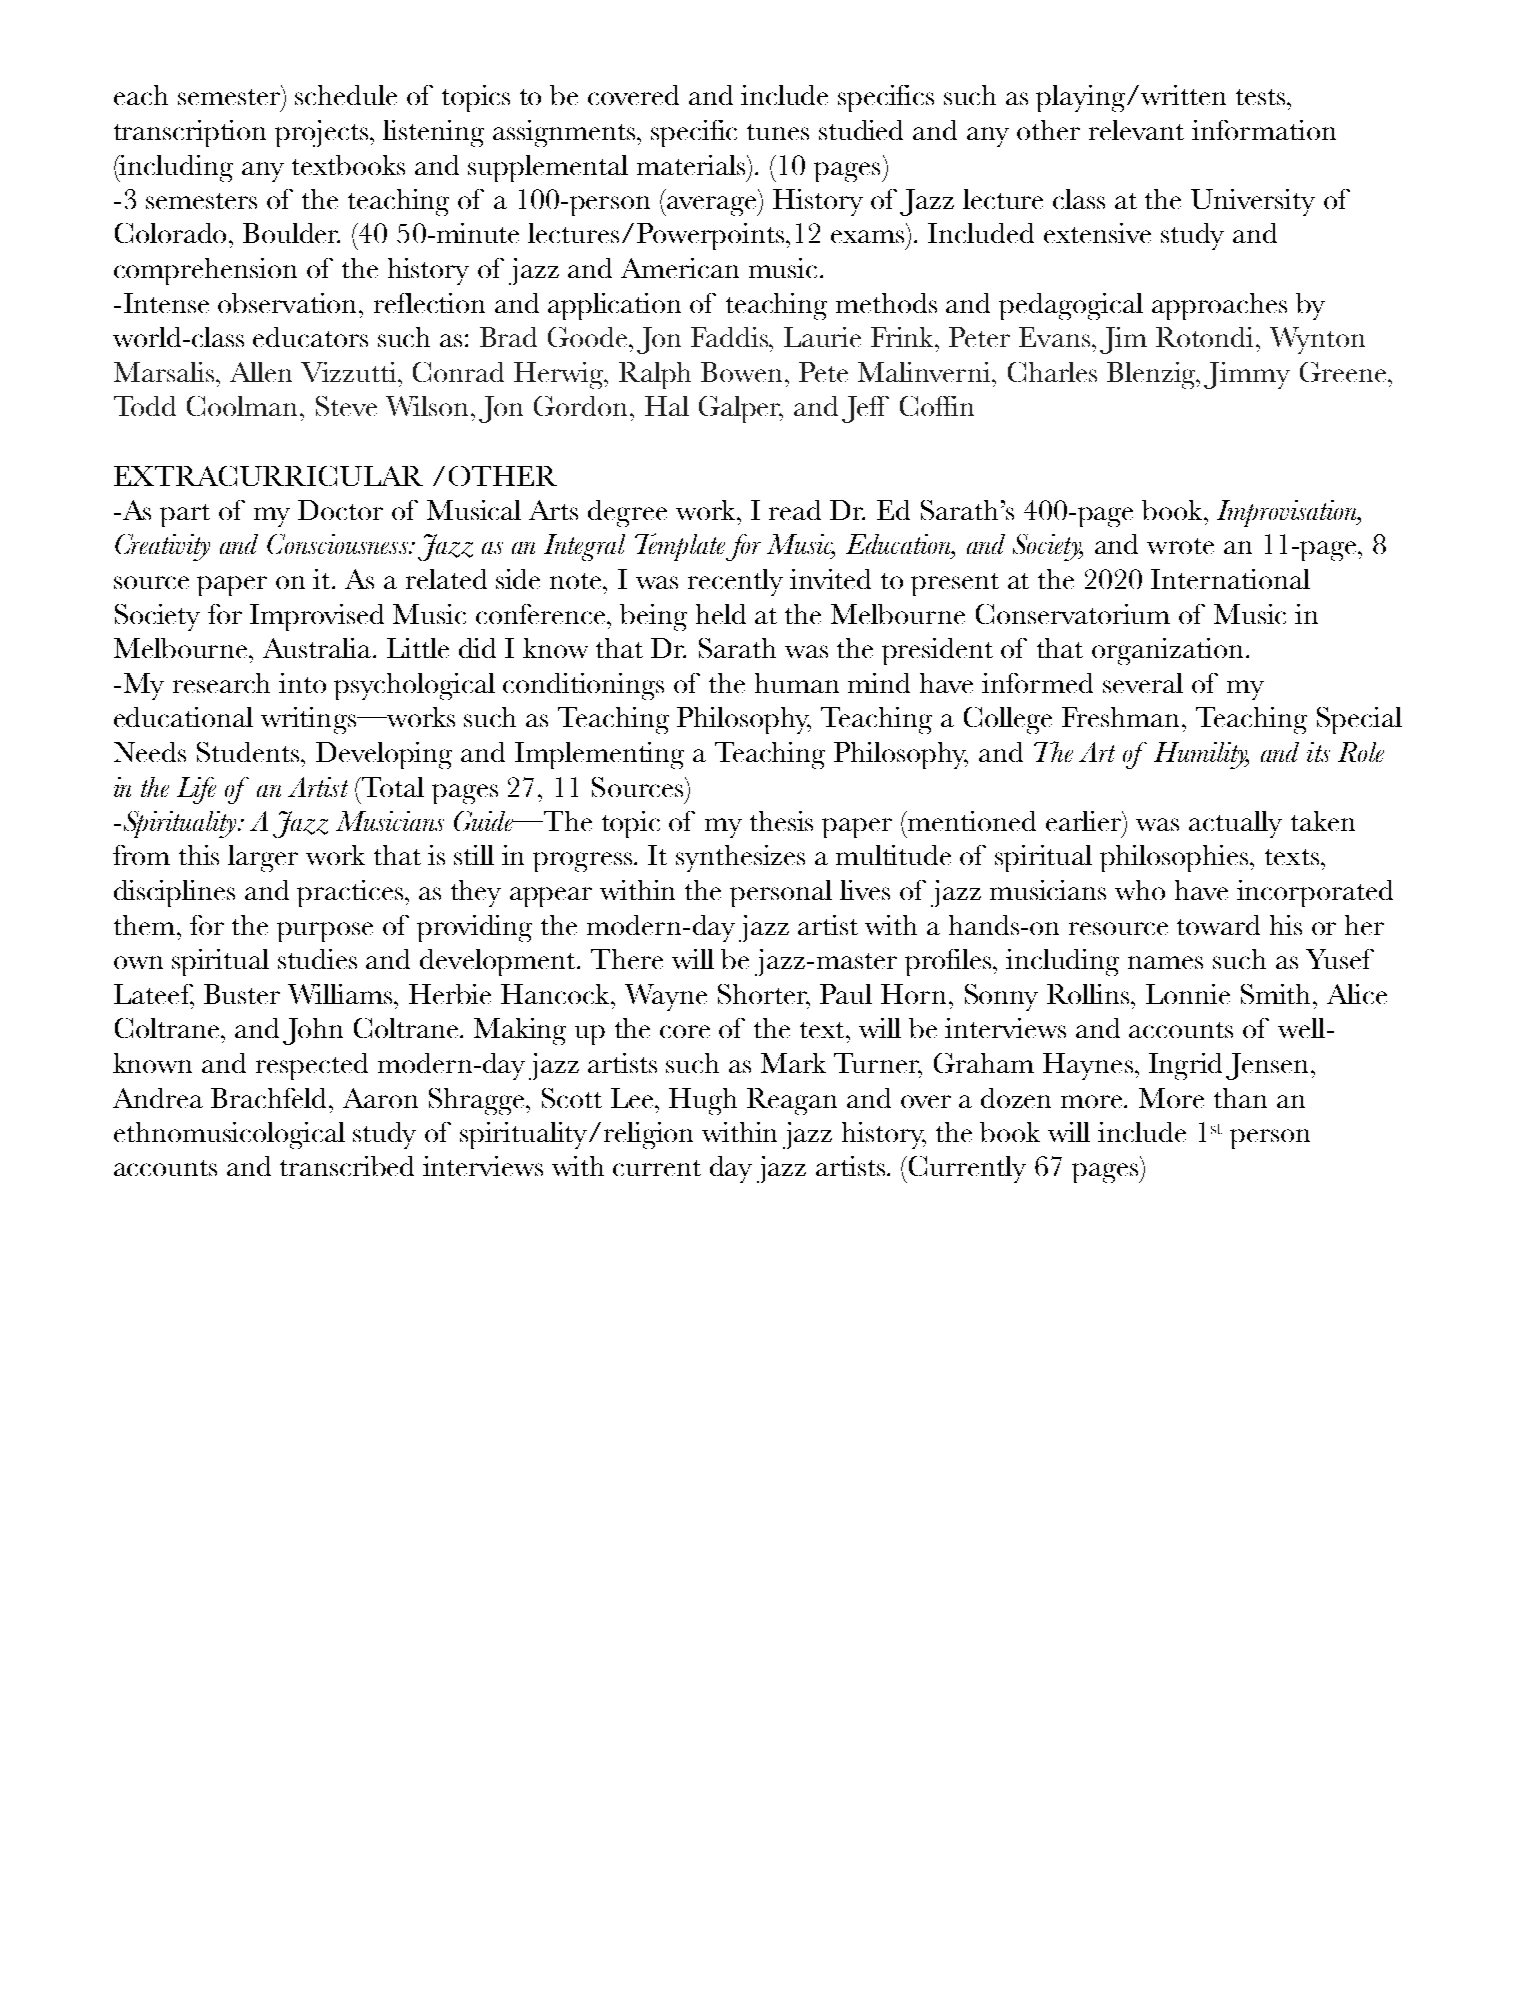 The width and height of the page is (1540, 1993). What do you see at coordinates (323, 133) in the page?
I see `projects` at bounding box center [323, 133].
